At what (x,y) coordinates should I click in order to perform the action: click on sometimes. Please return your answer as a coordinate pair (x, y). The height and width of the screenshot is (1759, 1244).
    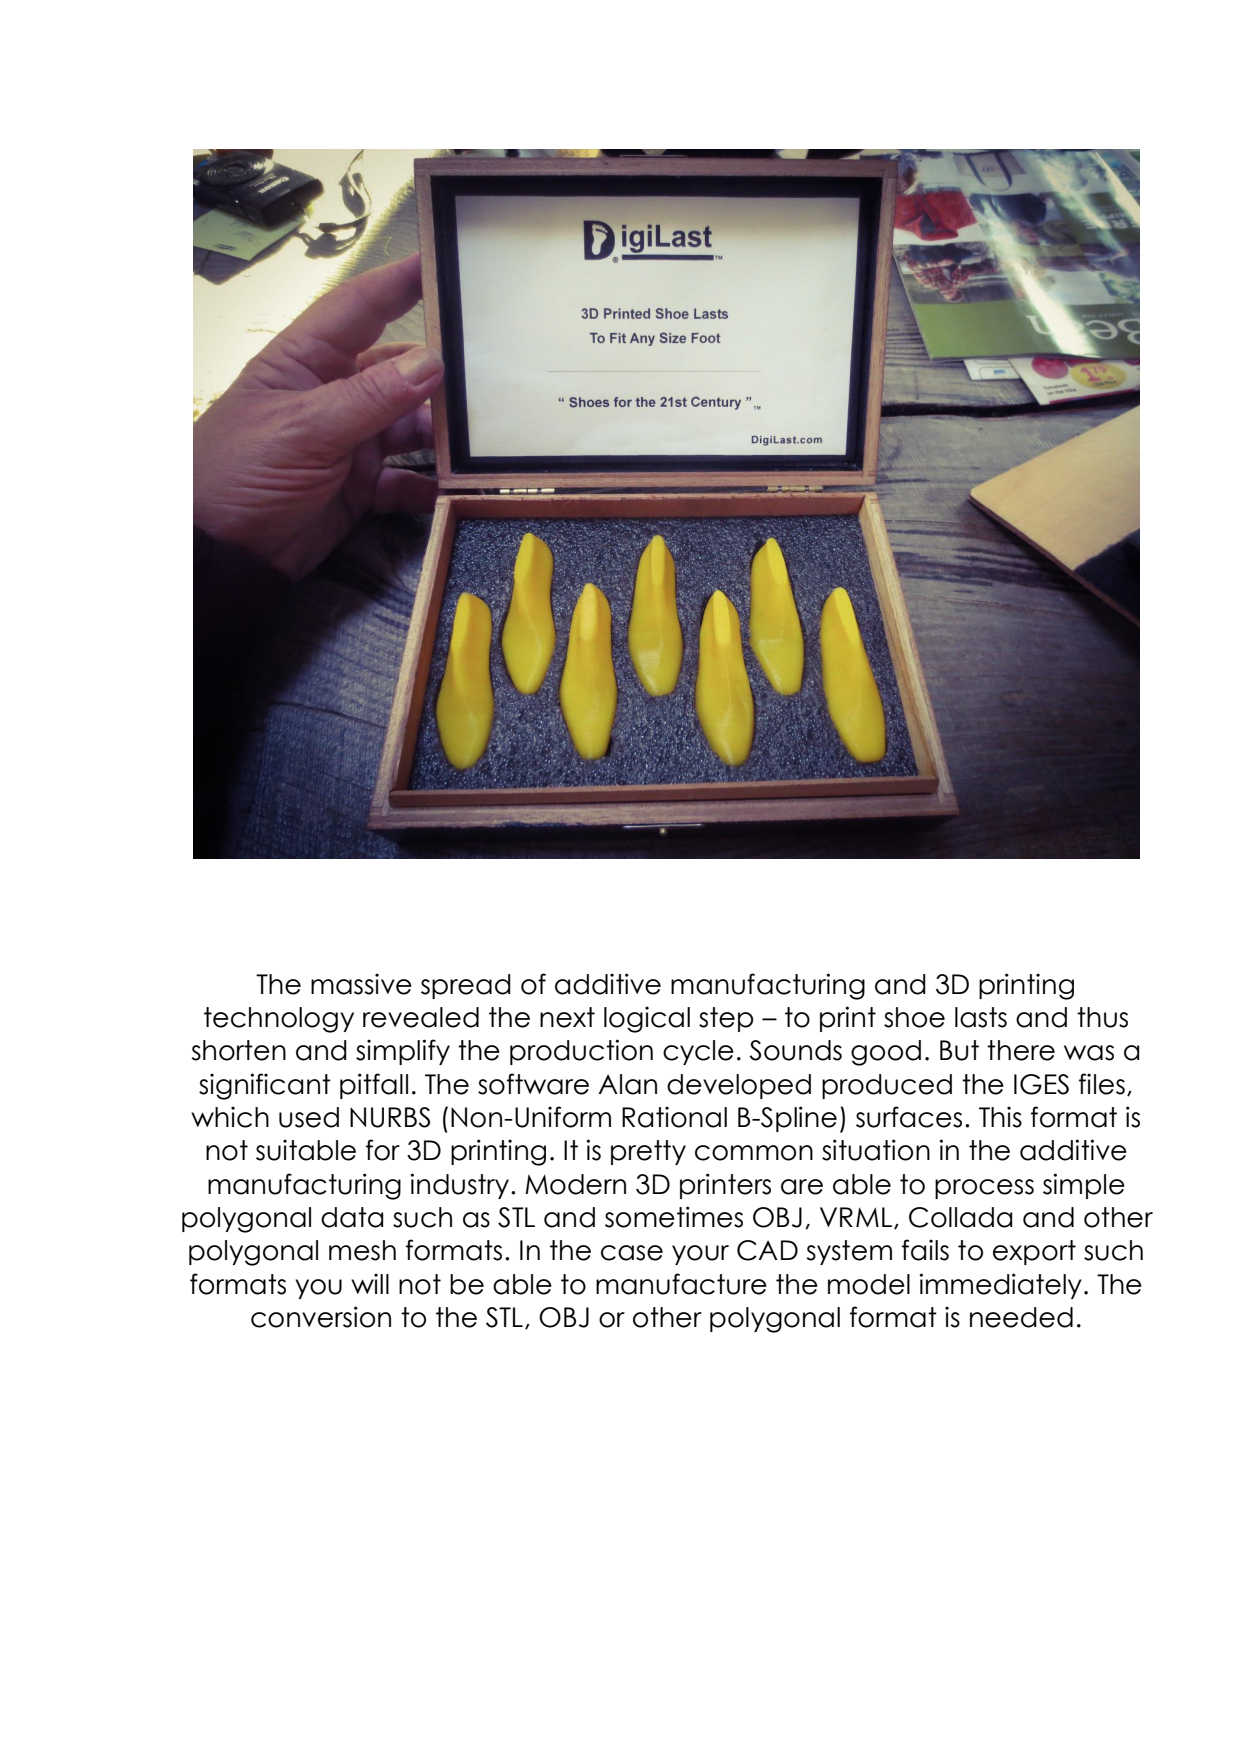
    Looking at the image, I should click on (674, 1217).
